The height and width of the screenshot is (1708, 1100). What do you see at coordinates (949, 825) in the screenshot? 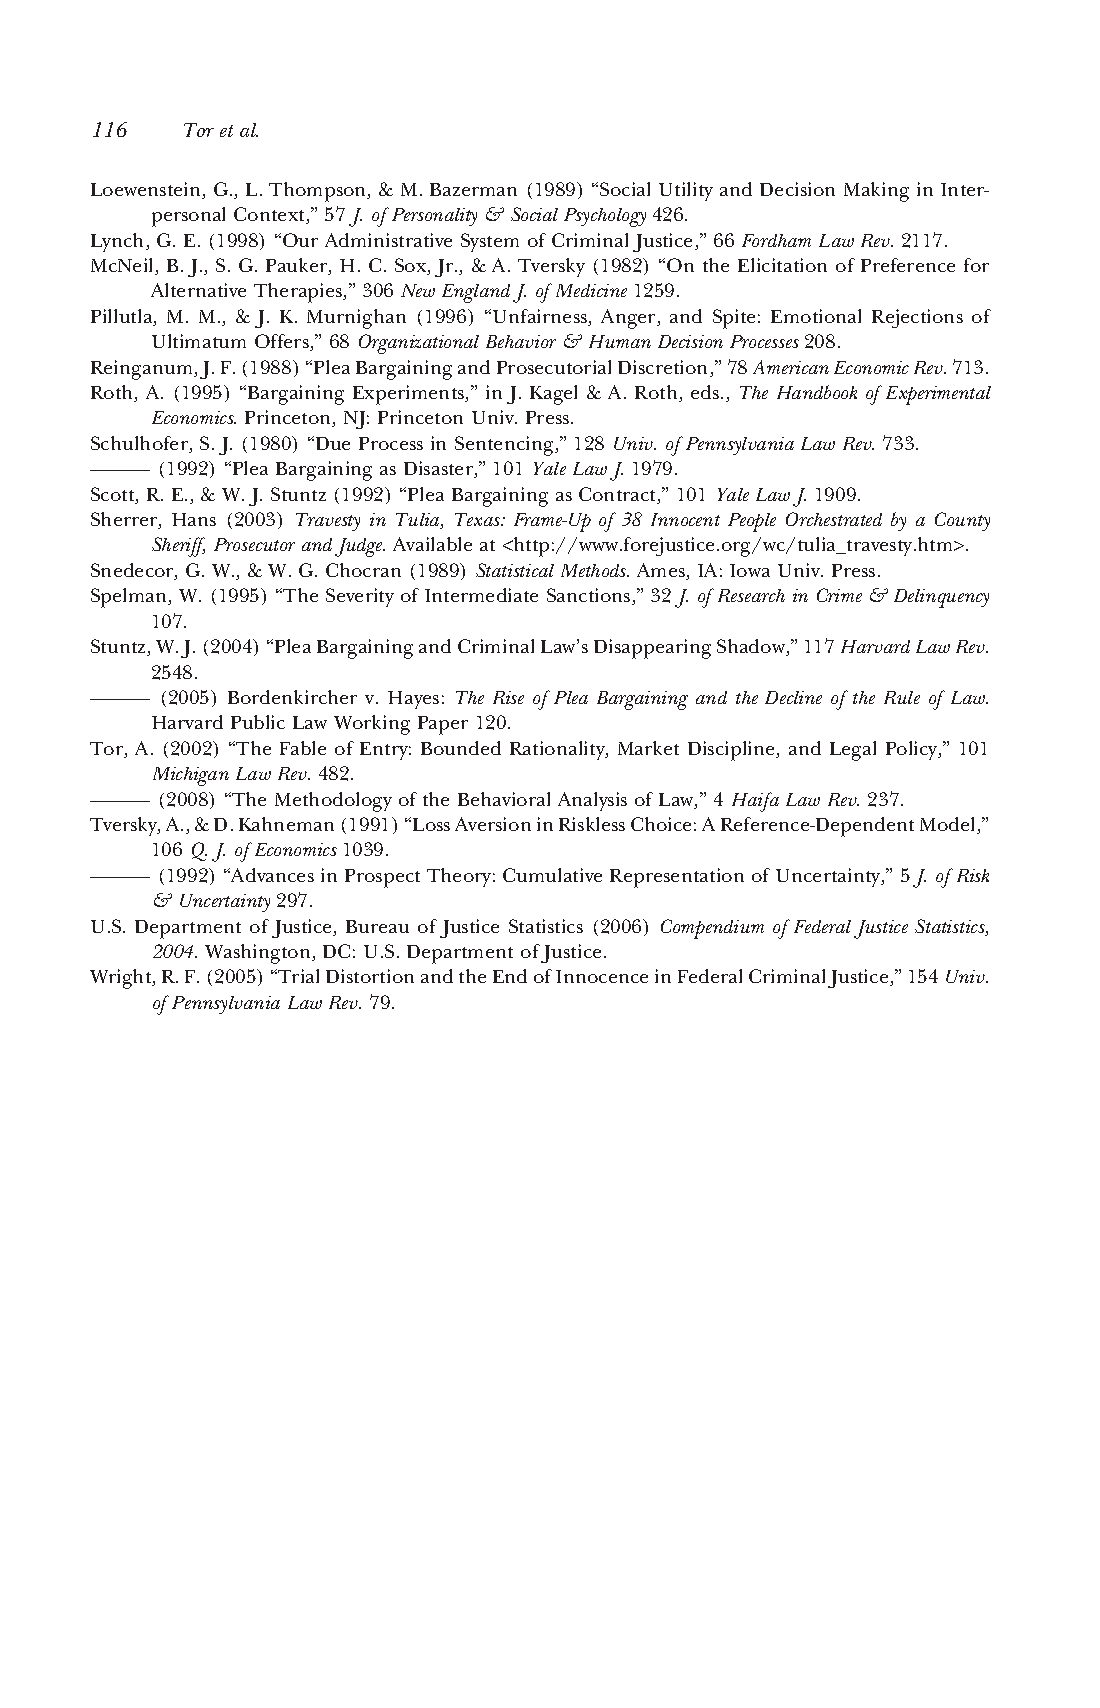
I see `Model` at bounding box center [949, 825].
